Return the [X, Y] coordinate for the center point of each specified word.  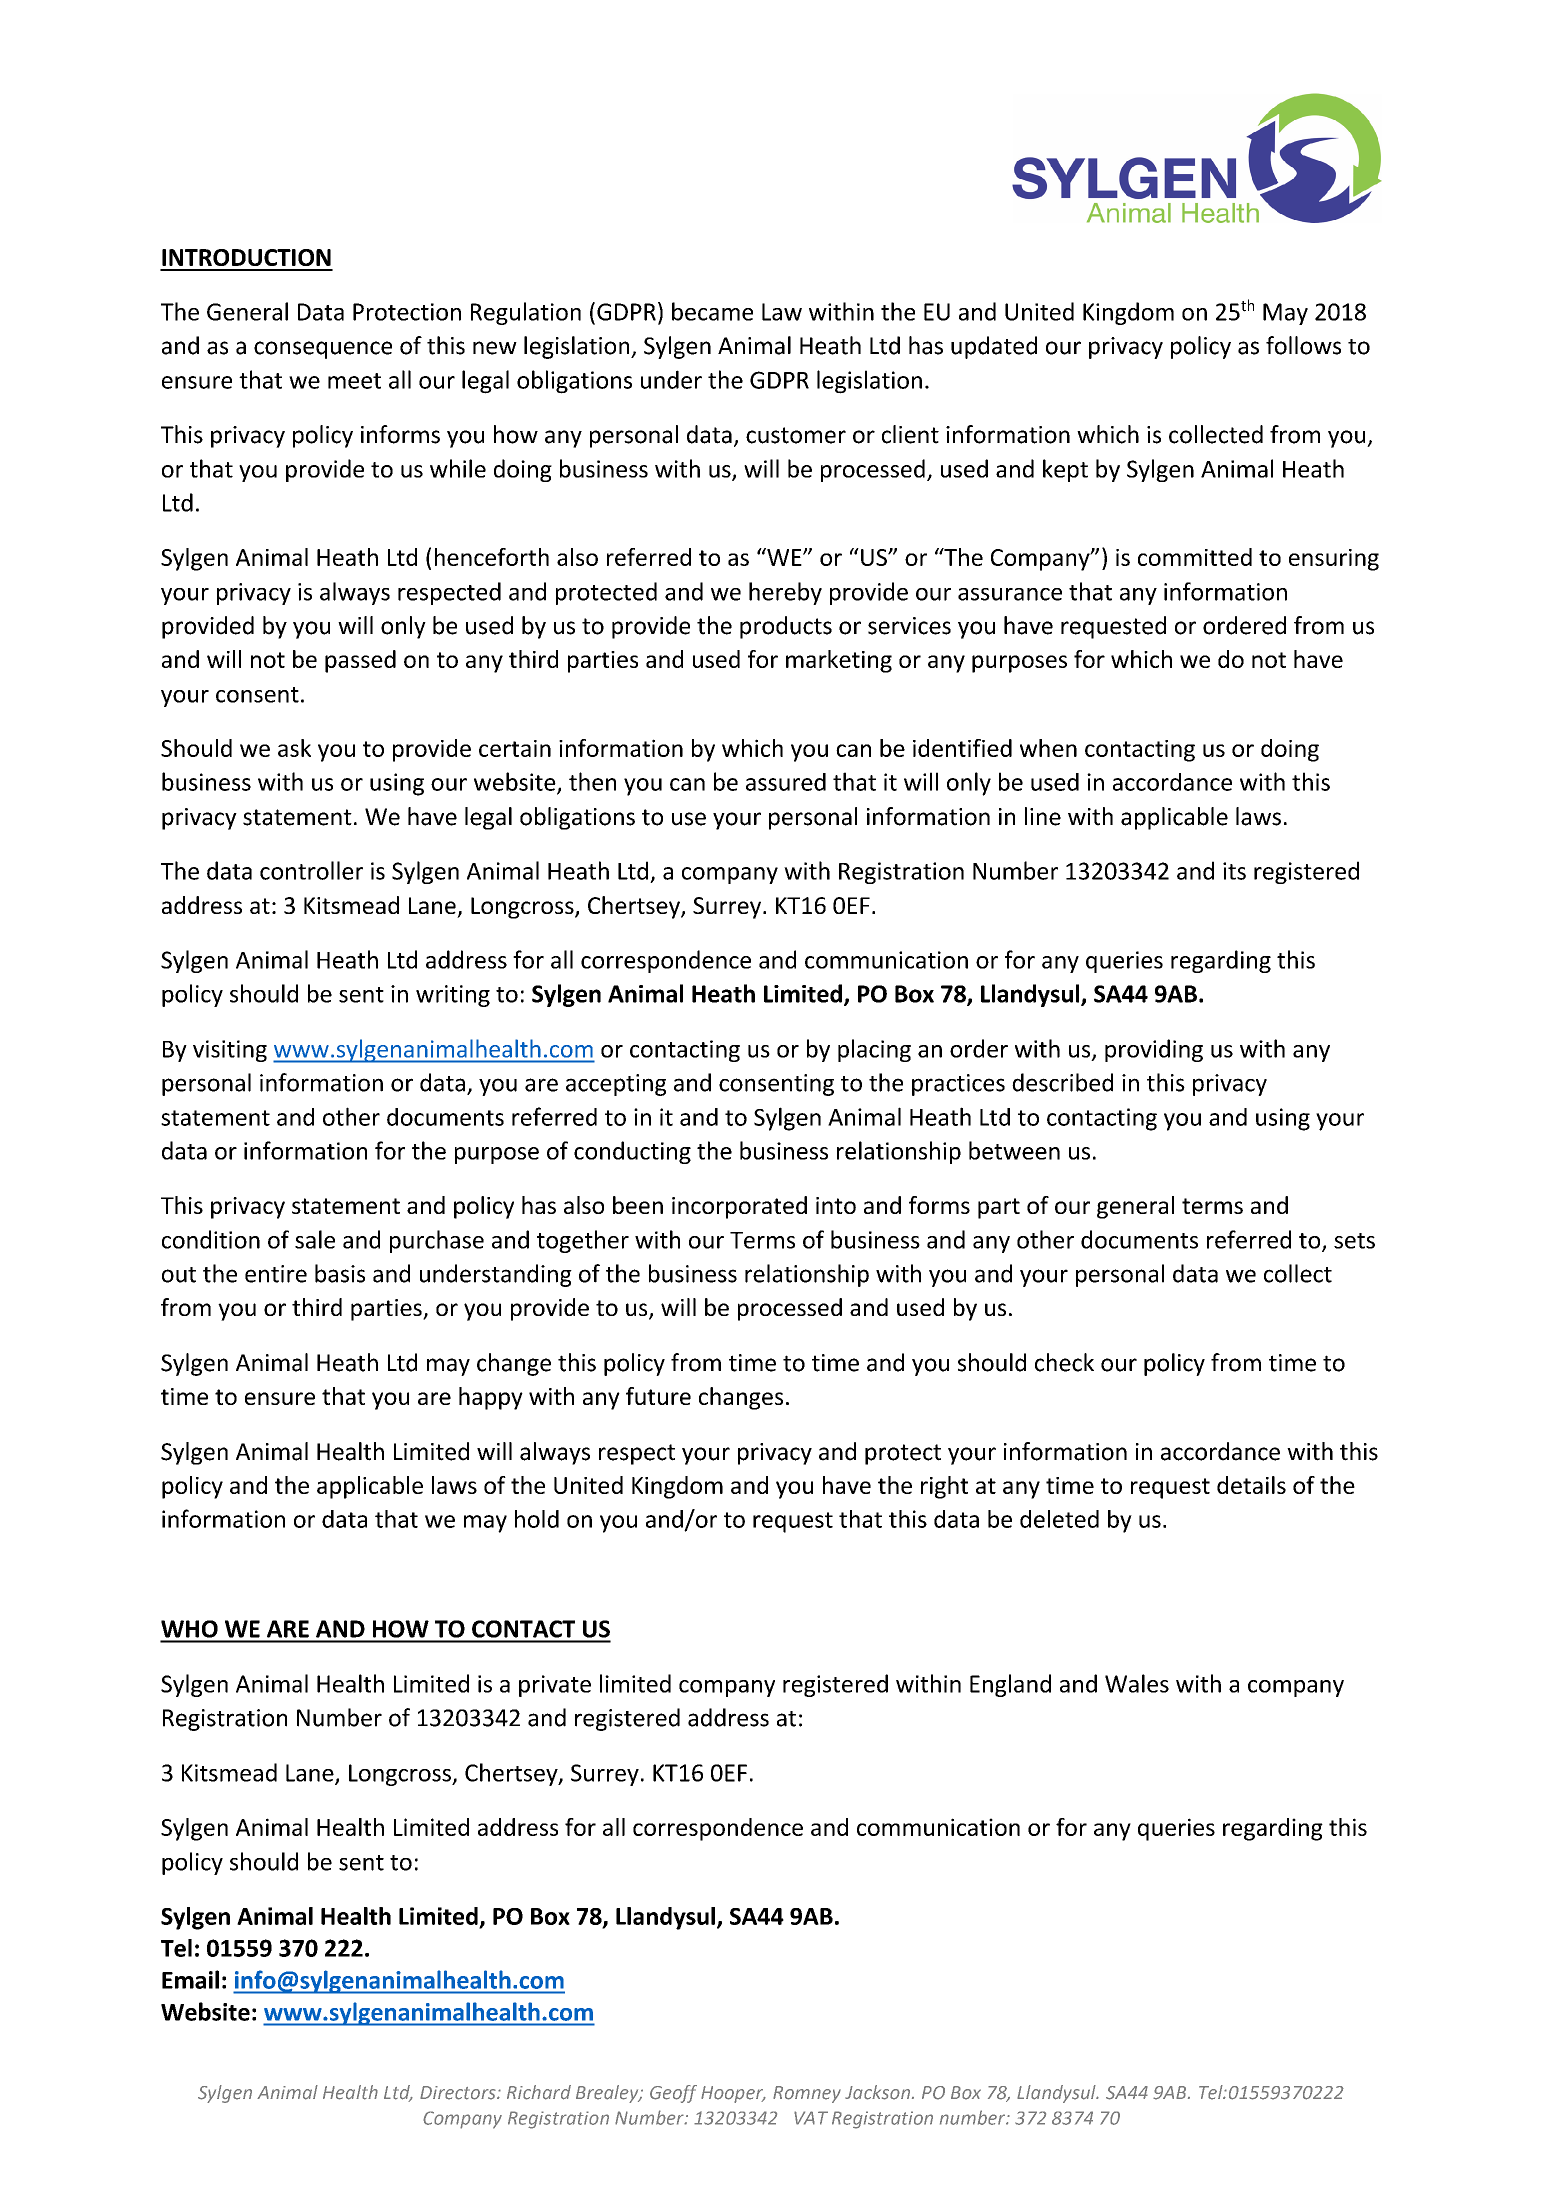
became [712, 311]
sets [1354, 1241]
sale [315, 1239]
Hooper [733, 2094]
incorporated [739, 1207]
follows [1303, 345]
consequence [323, 350]
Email [190, 1979]
